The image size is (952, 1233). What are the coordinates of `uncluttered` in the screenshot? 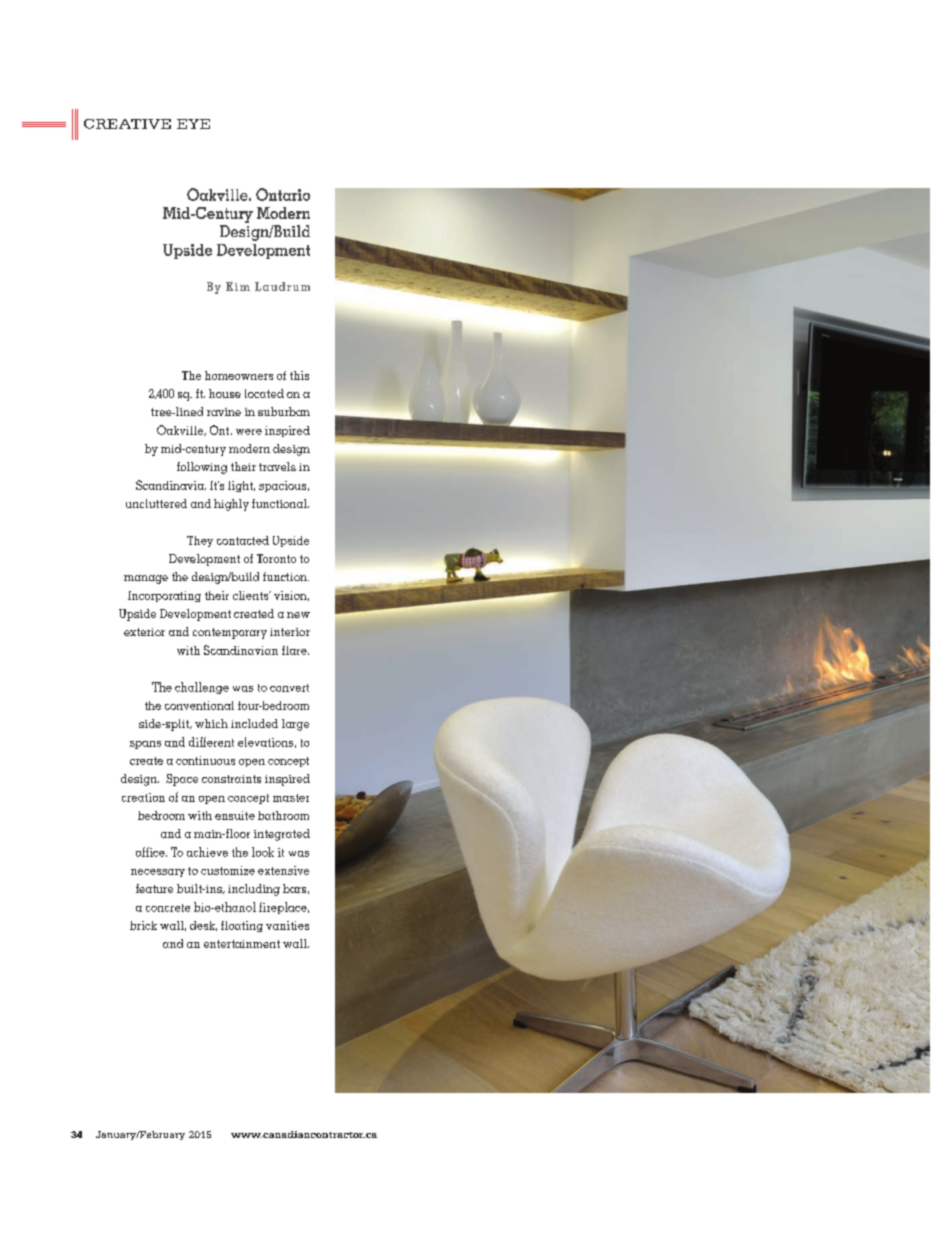 It's located at (156, 503).
